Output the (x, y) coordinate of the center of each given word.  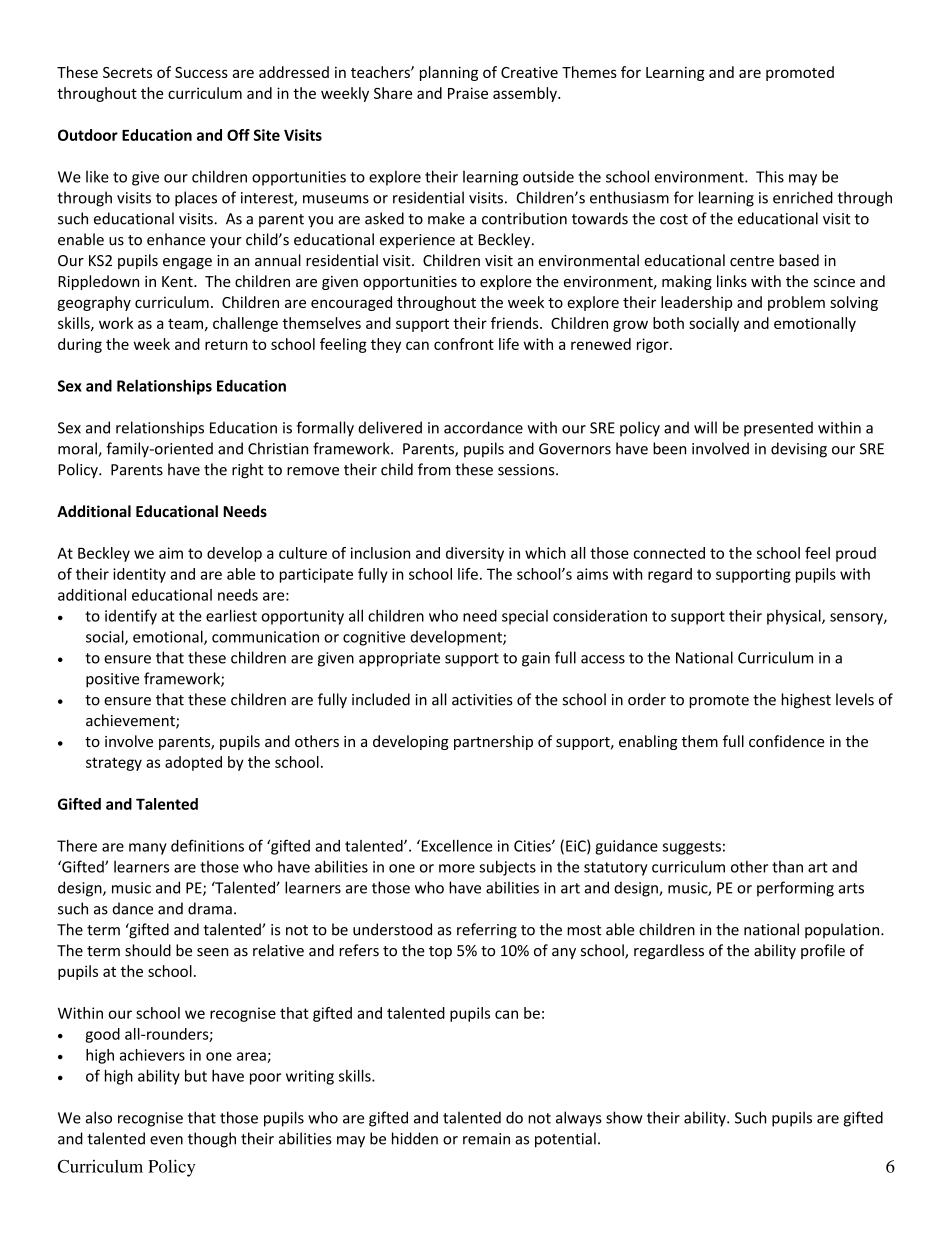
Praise (468, 93)
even (166, 1140)
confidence (787, 741)
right (248, 471)
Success (201, 72)
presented (778, 429)
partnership (493, 742)
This (770, 176)
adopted (193, 763)
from (434, 469)
